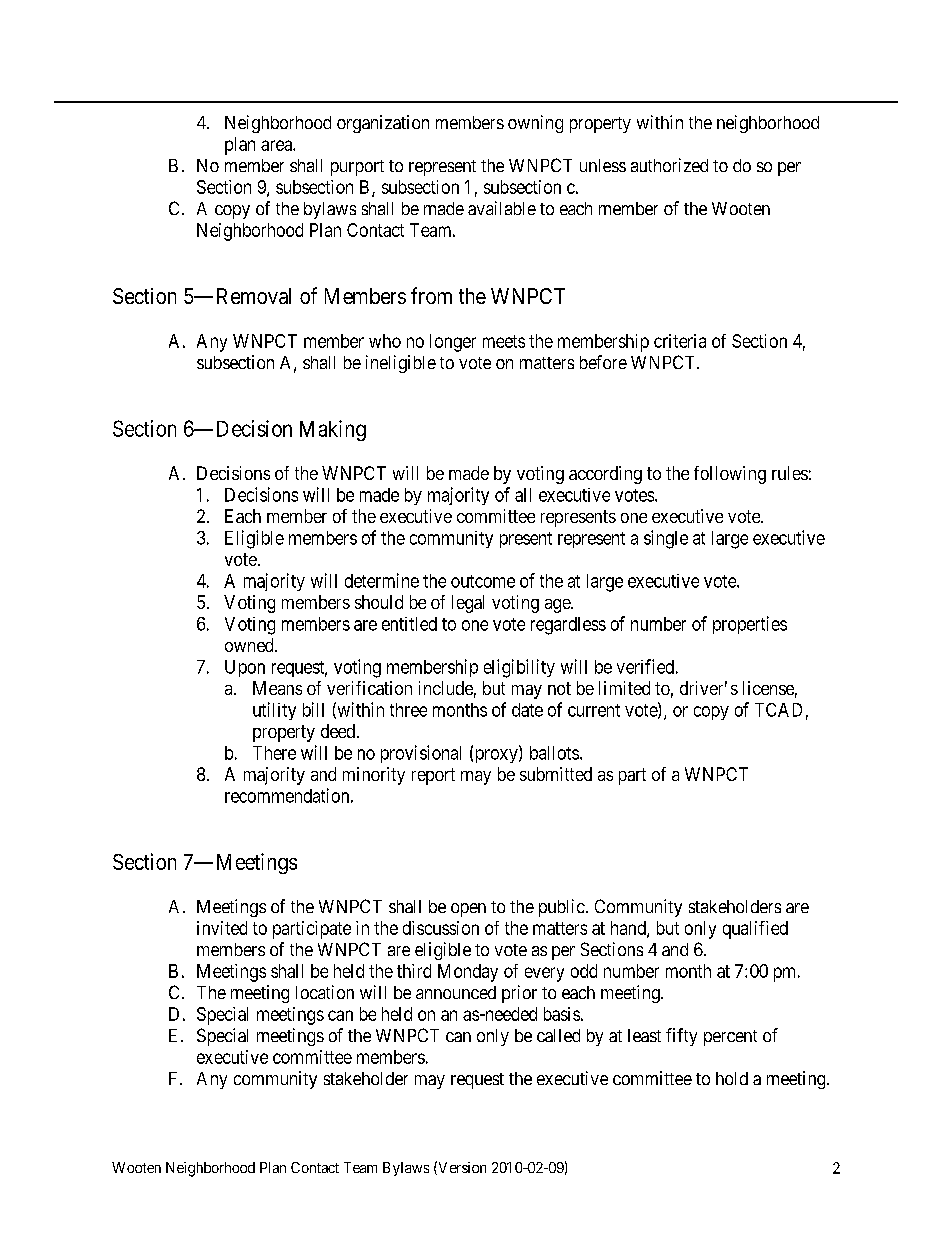 Image resolution: width=952 pixels, height=1233 pixels. I want to click on properties, so click(750, 625).
